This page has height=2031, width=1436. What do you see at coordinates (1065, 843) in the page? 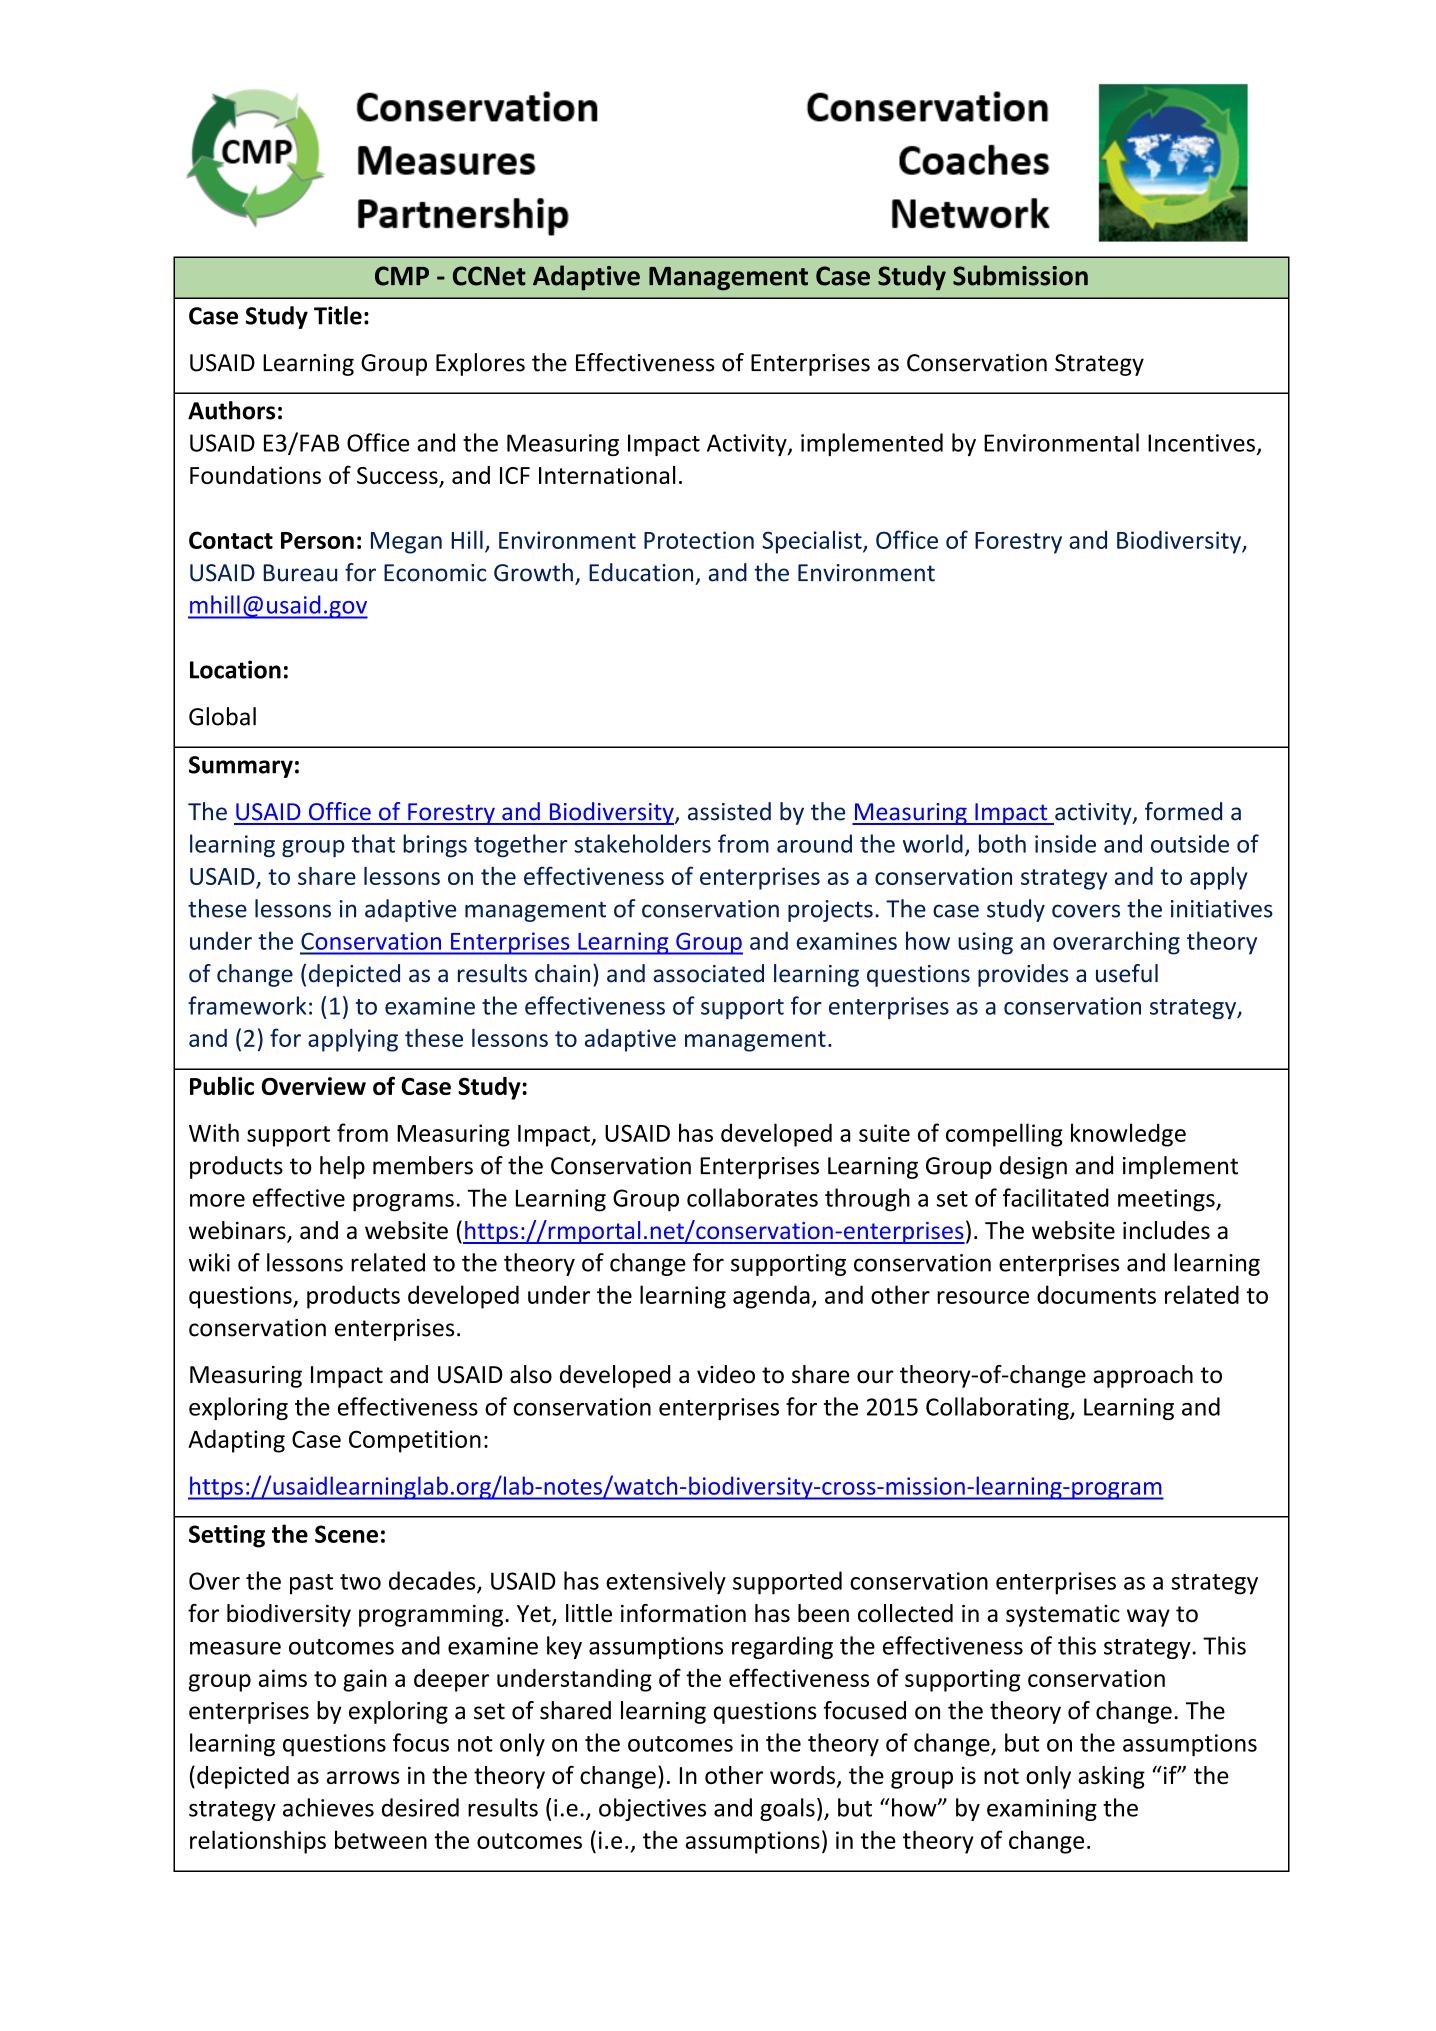
I see `inside` at bounding box center [1065, 843].
